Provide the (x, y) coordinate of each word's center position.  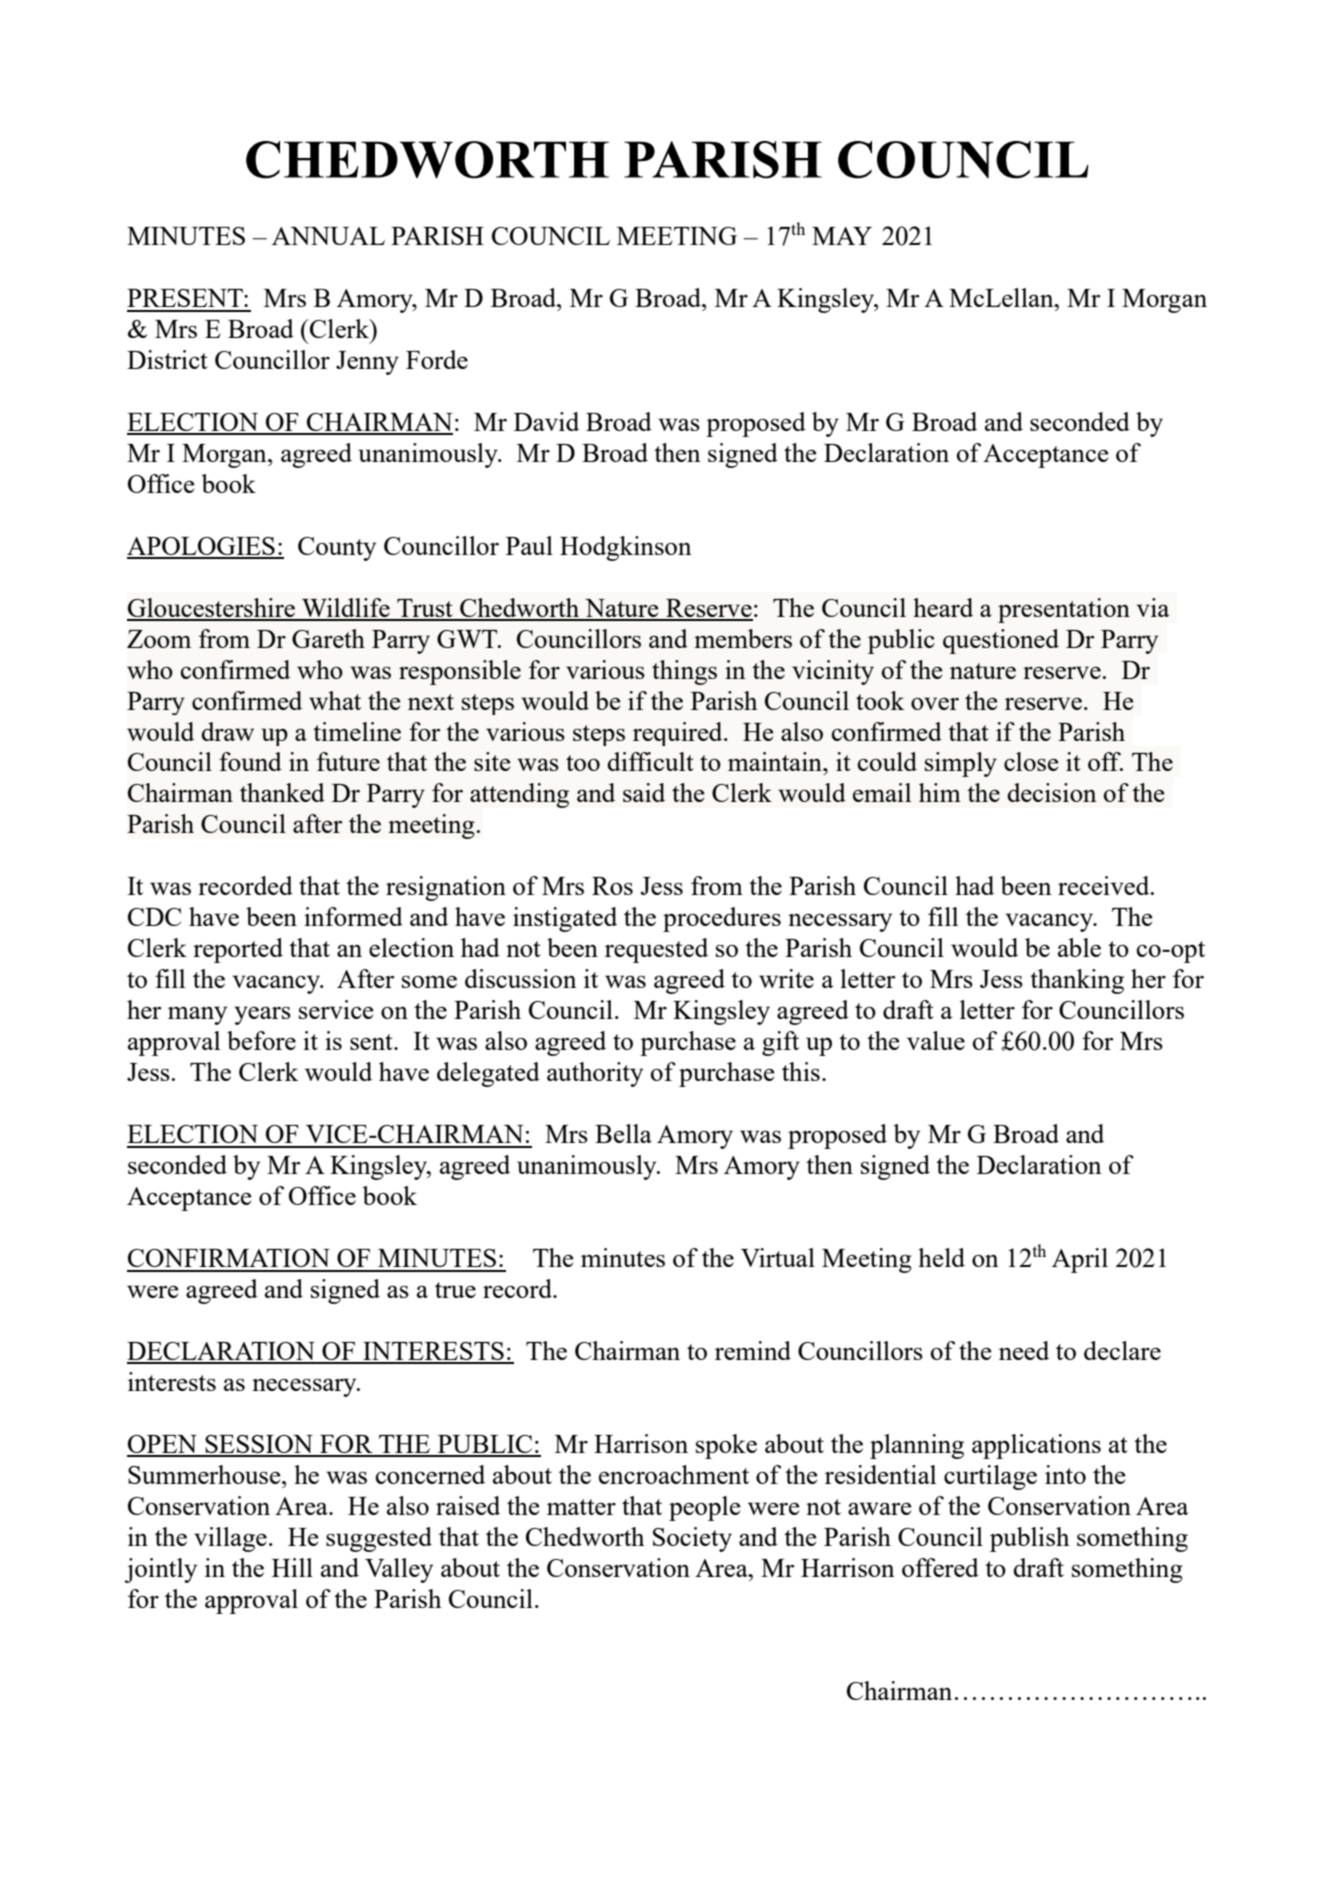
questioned (1001, 641)
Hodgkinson (626, 548)
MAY (842, 236)
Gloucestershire (212, 609)
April (1080, 1260)
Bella (623, 1133)
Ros (612, 886)
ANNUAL (328, 236)
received (1105, 885)
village (230, 1539)
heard (943, 607)
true (455, 1290)
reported (238, 950)
